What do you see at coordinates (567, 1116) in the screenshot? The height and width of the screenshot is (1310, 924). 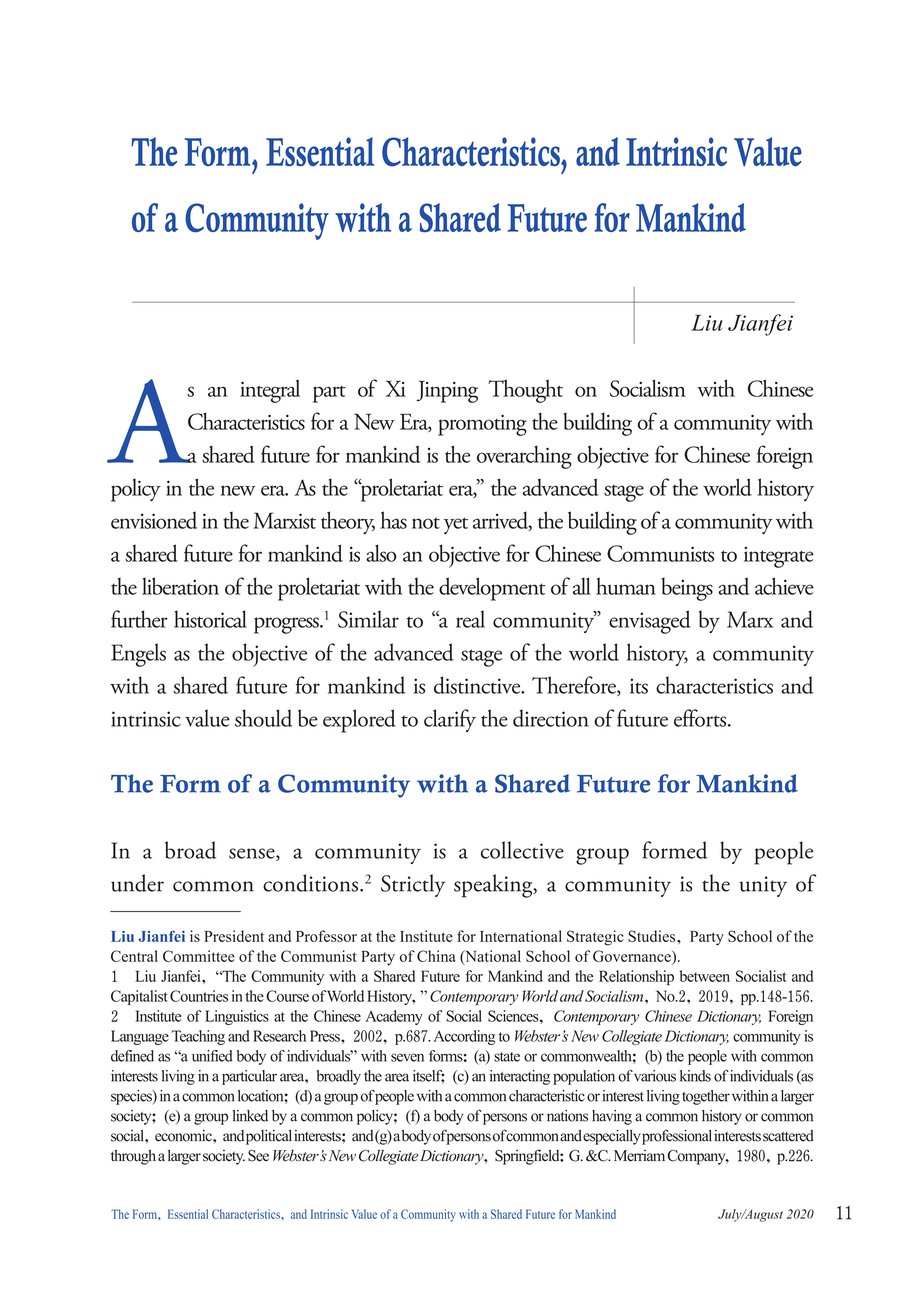 I see `nations` at bounding box center [567, 1116].
